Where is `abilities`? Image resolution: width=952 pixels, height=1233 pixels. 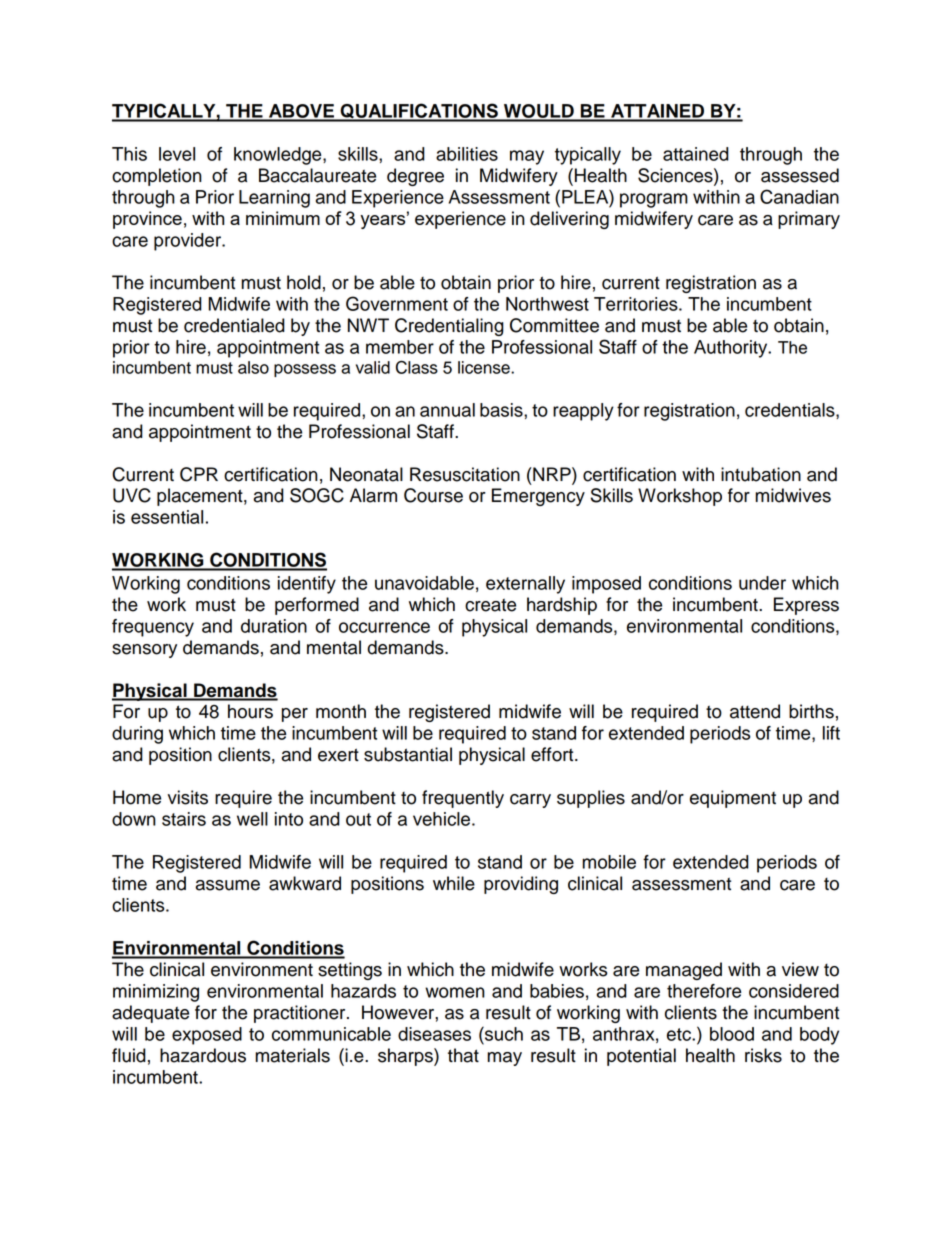 abilities is located at coordinates (467, 154).
